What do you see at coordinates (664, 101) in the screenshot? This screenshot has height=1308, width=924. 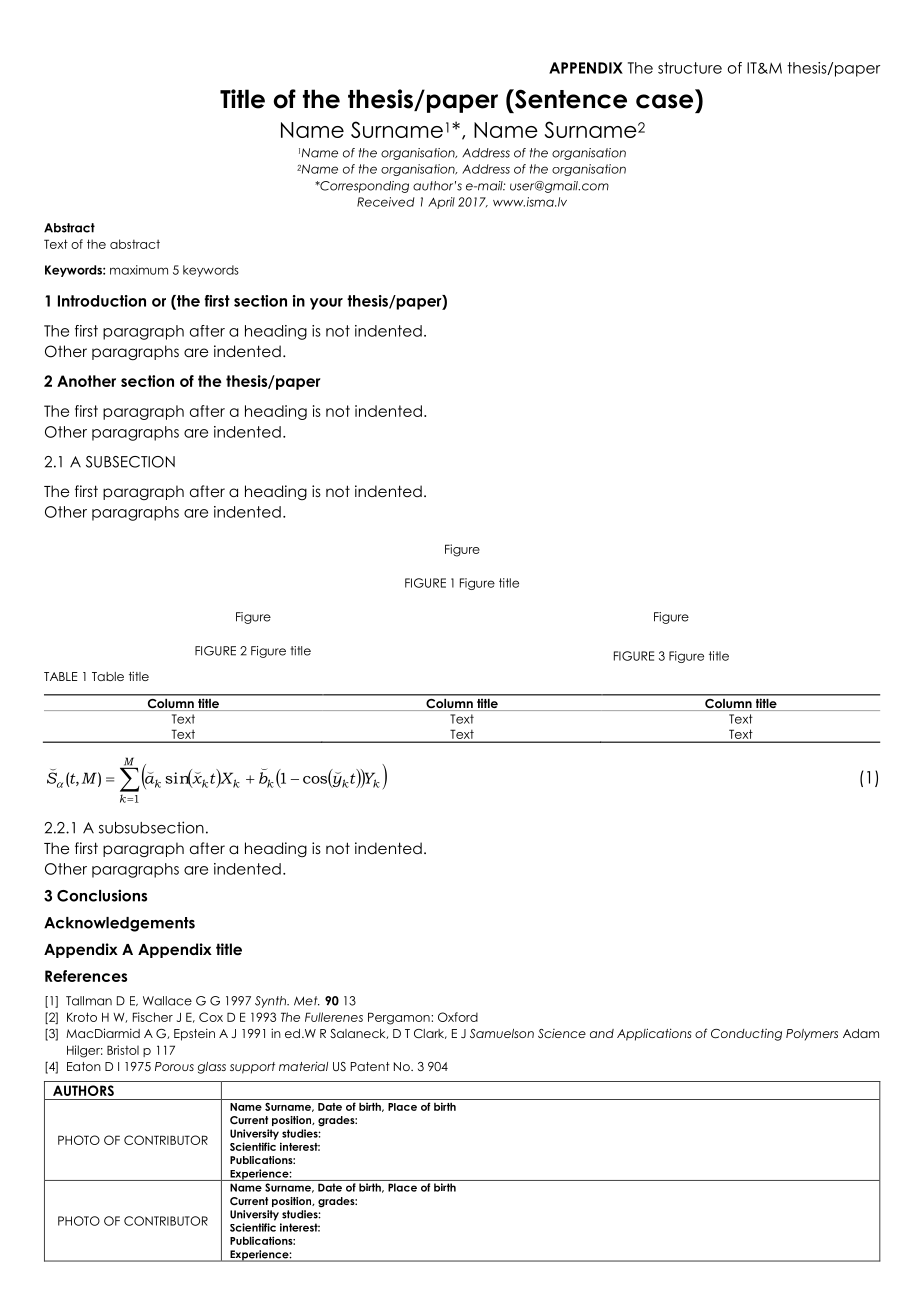 I see `case` at bounding box center [664, 101].
